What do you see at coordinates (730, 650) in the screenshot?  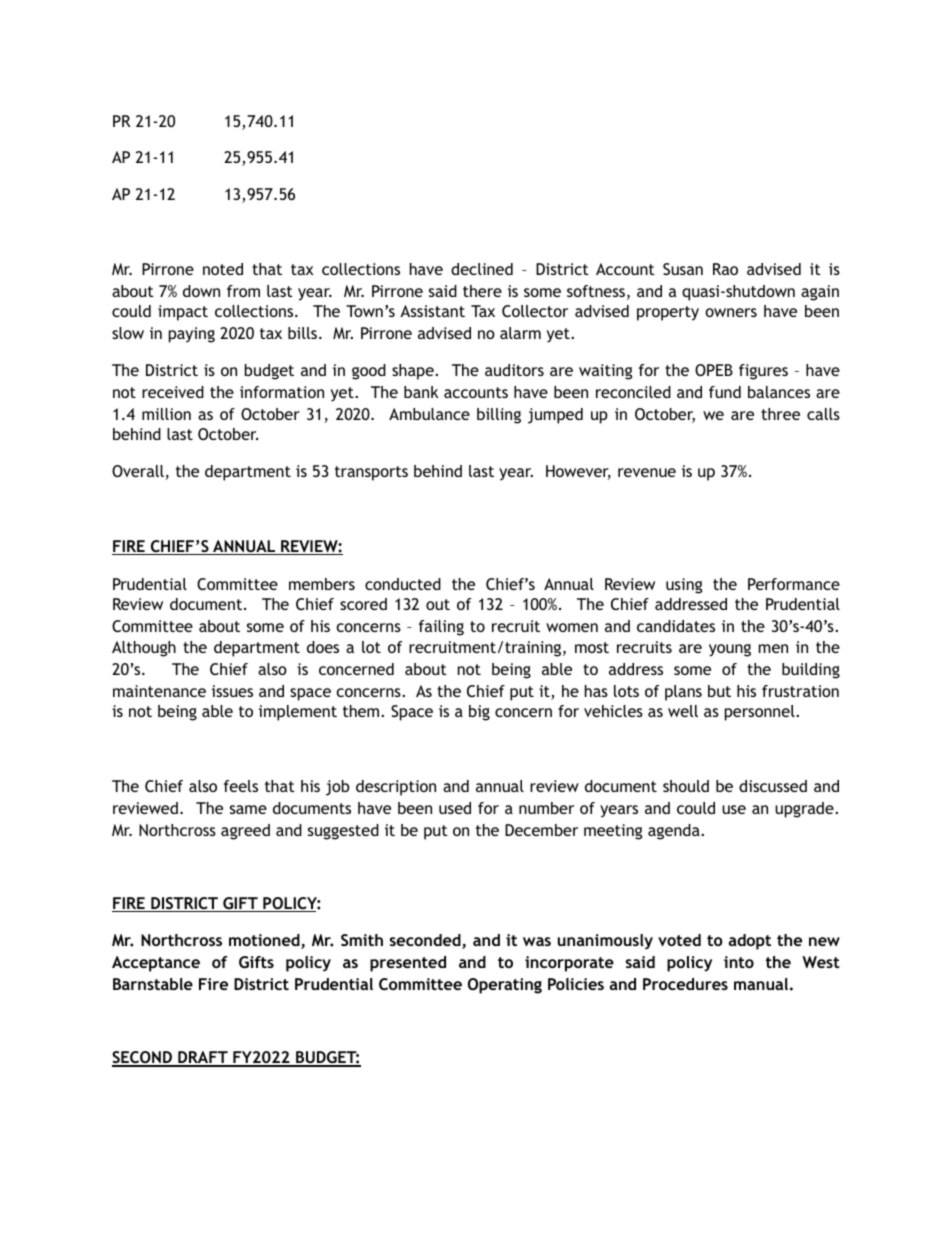 I see `young` at bounding box center [730, 650].
